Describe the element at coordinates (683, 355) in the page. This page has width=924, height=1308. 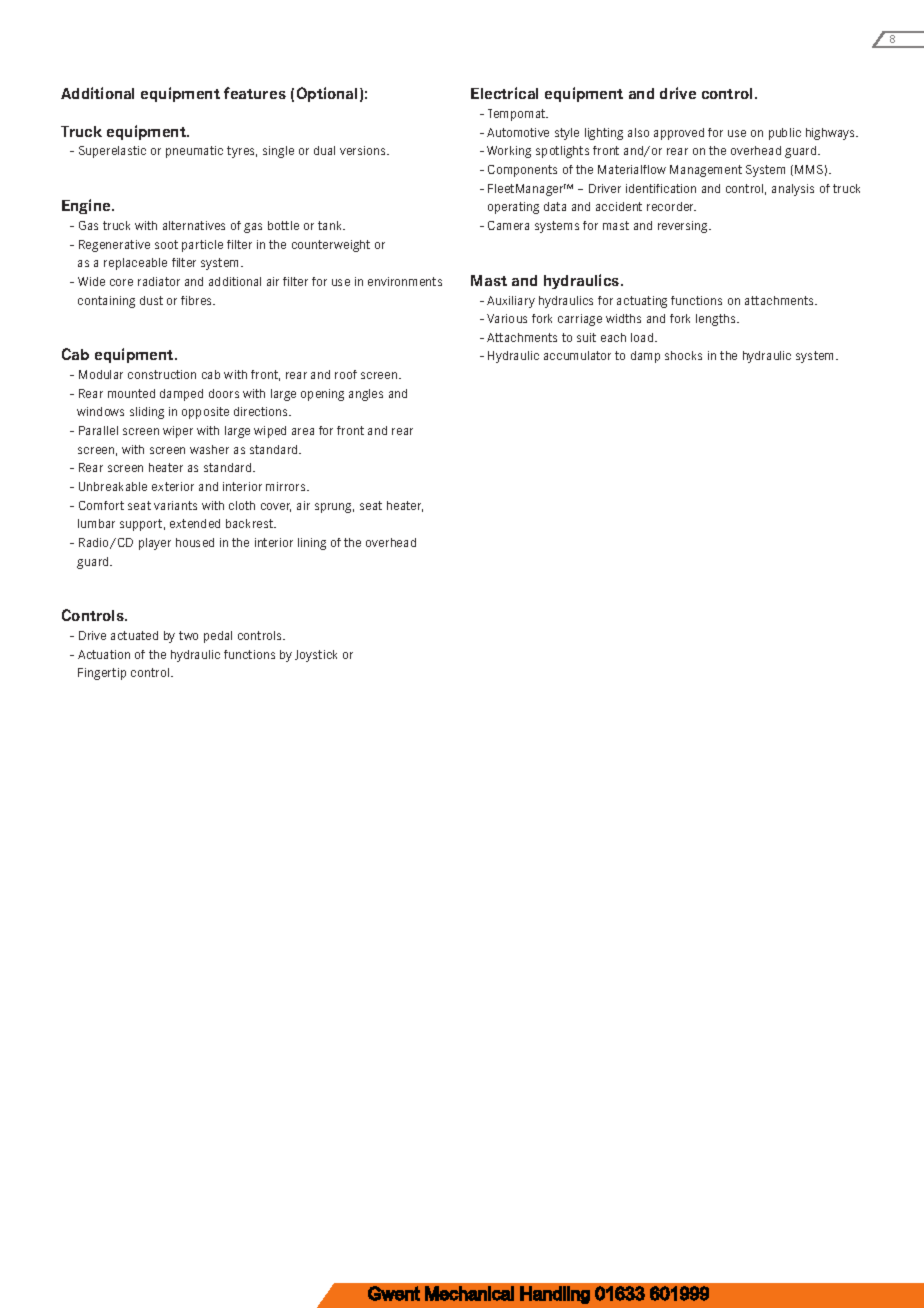
I see `shocks` at that location.
